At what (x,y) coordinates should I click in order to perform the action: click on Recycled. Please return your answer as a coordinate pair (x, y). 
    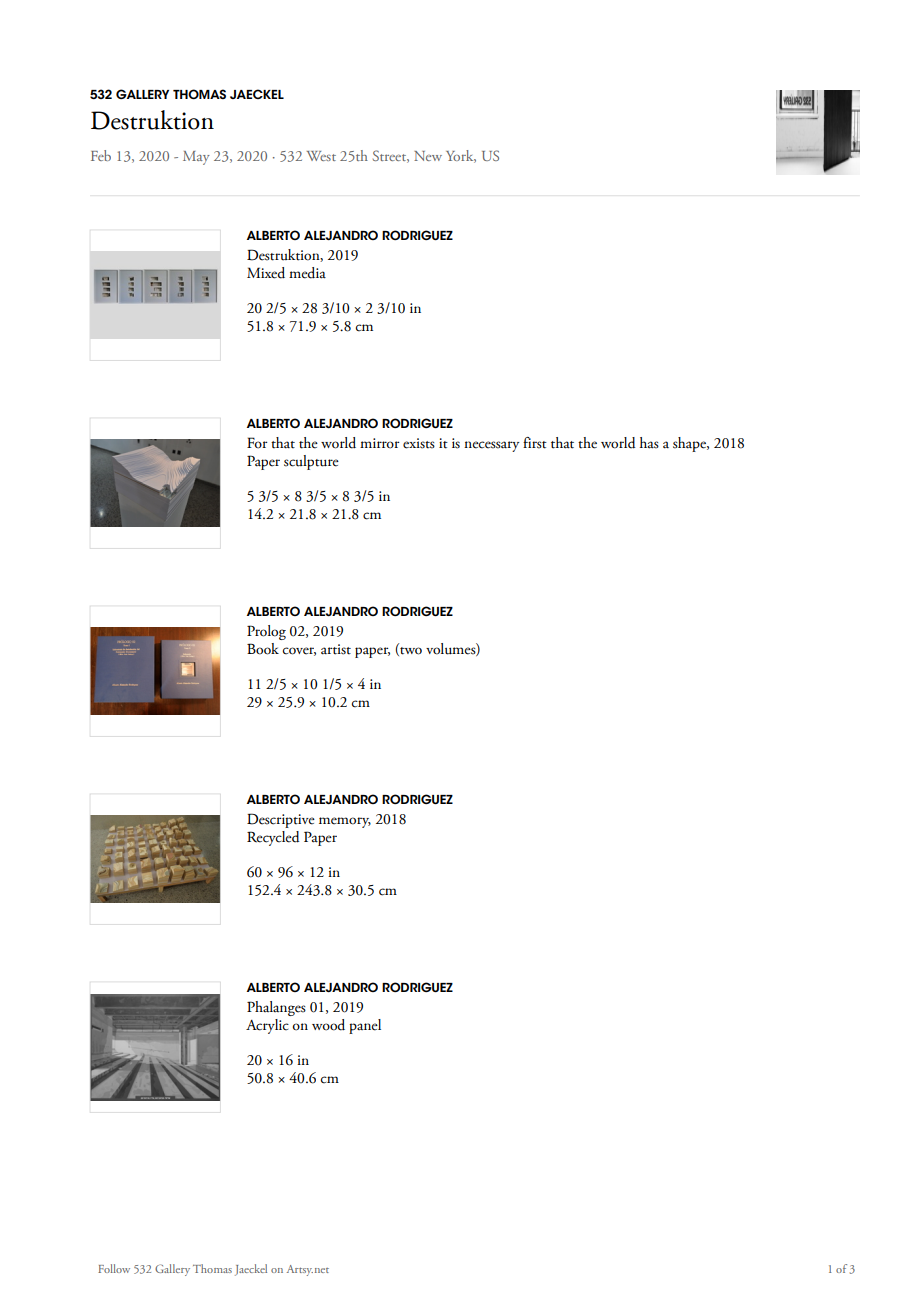
    Looking at the image, I should click on (273, 838).
